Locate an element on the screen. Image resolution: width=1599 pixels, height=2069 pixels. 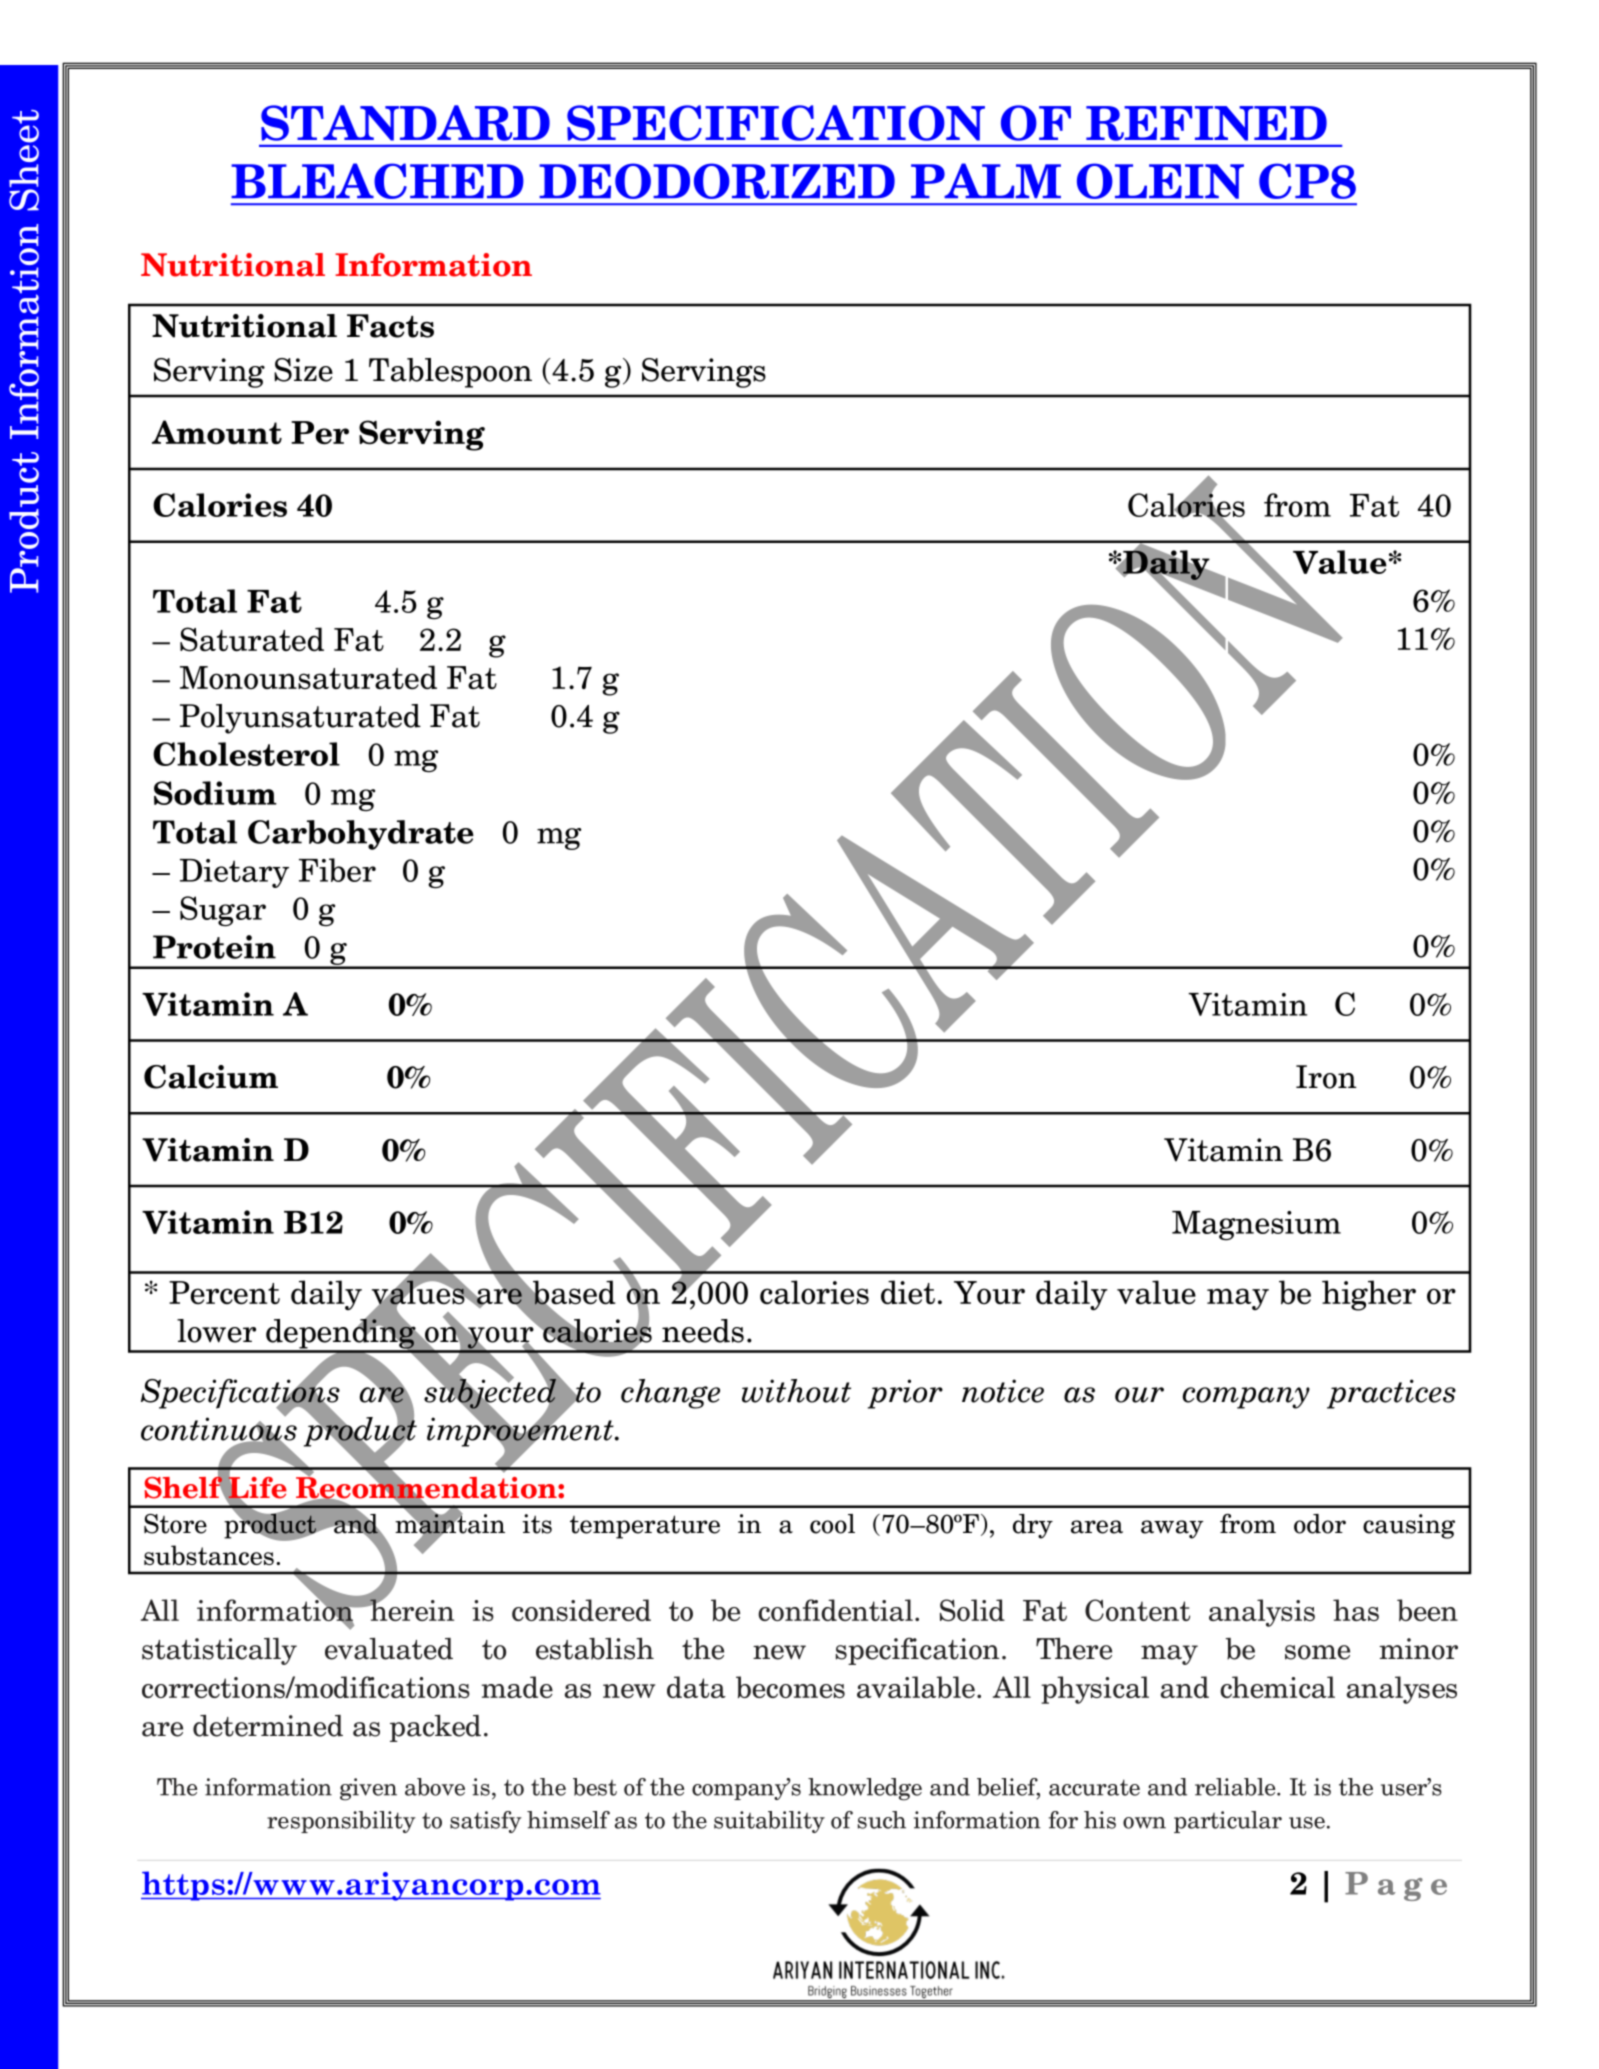
Carbohydrate is located at coordinates (361, 835).
